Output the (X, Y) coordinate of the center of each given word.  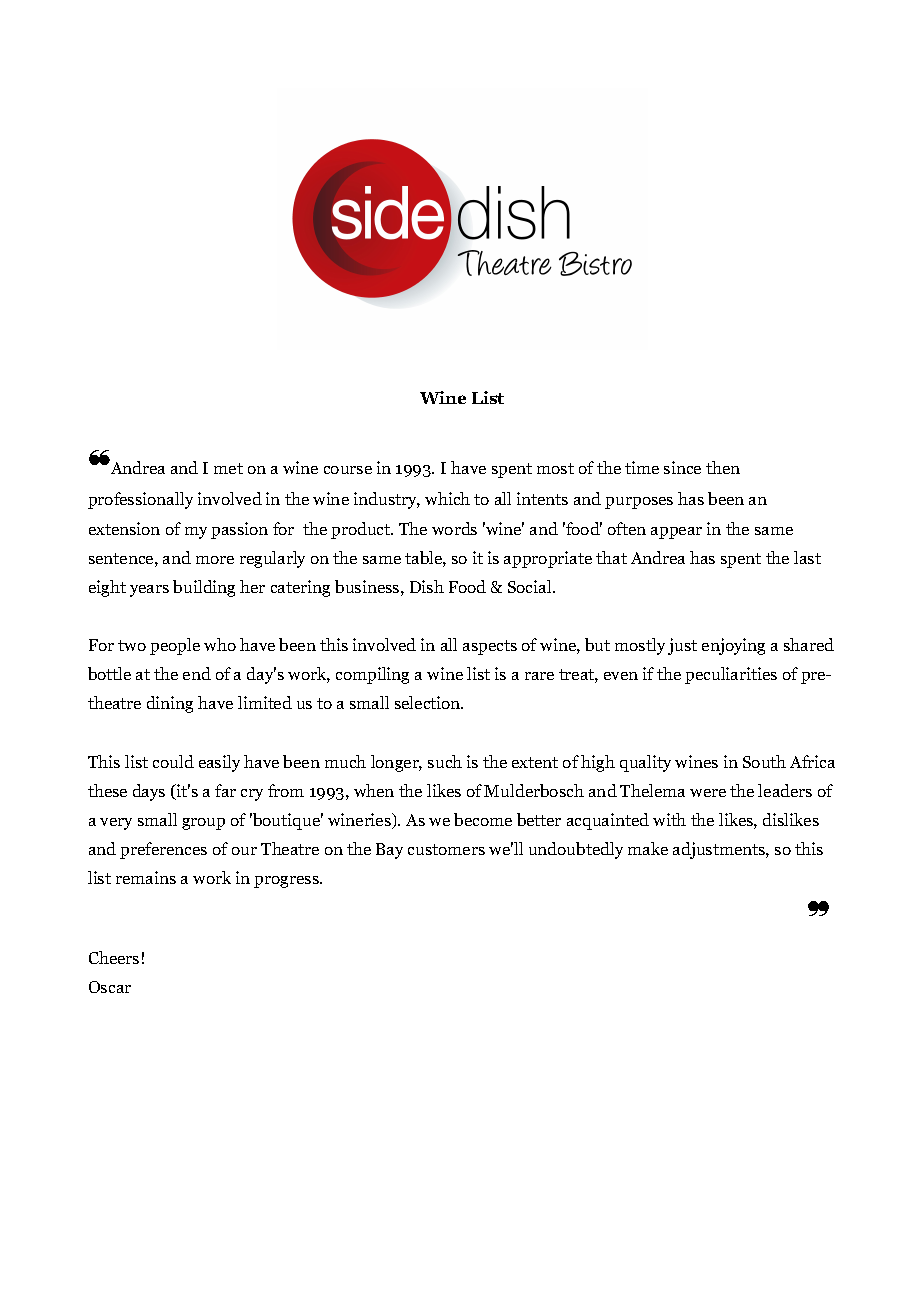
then (723, 467)
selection (429, 702)
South (764, 761)
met (228, 468)
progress (287, 882)
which (447, 498)
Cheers (114, 957)
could (173, 761)
